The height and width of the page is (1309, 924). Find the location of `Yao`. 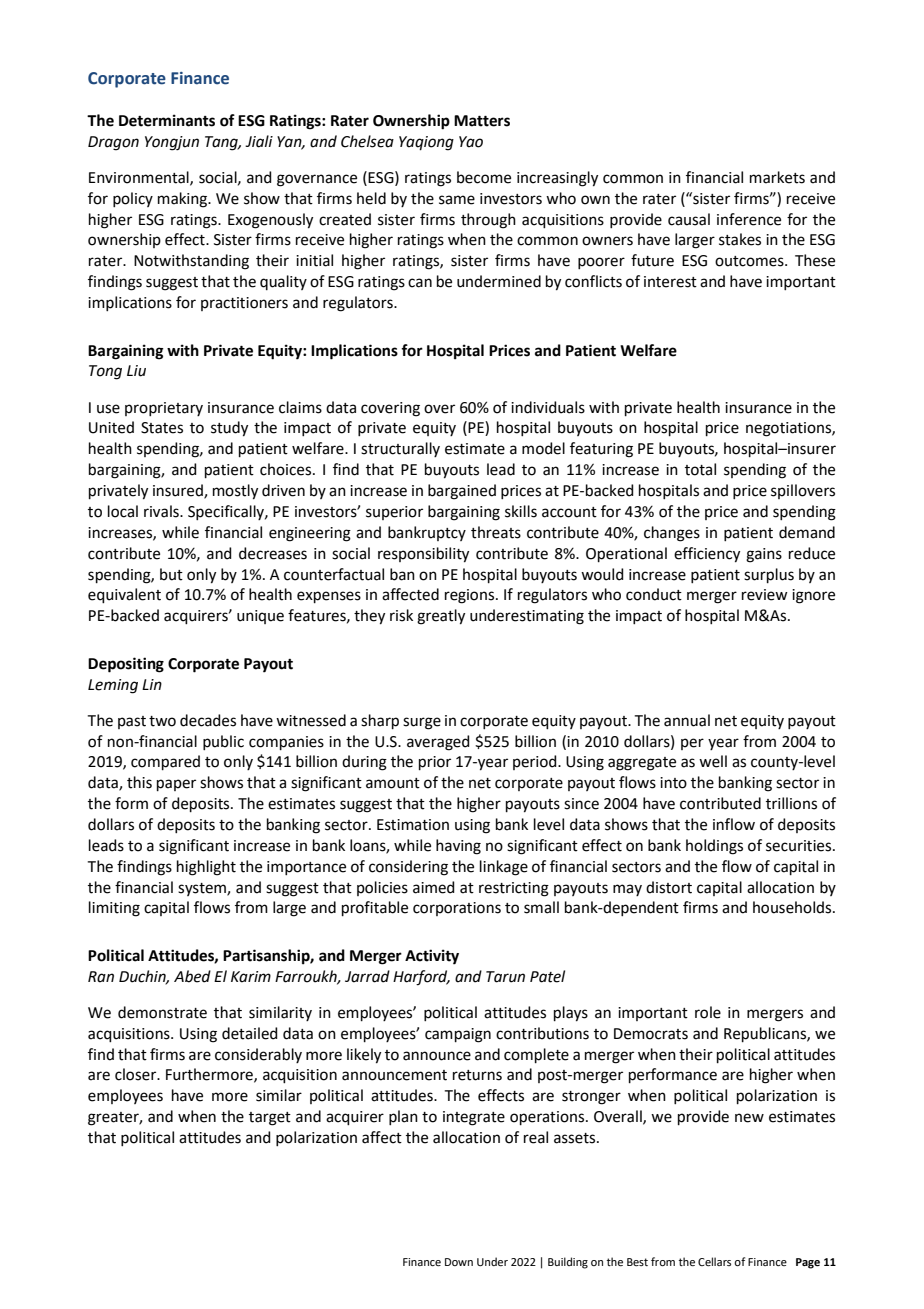

Yao is located at coordinates (471, 142).
